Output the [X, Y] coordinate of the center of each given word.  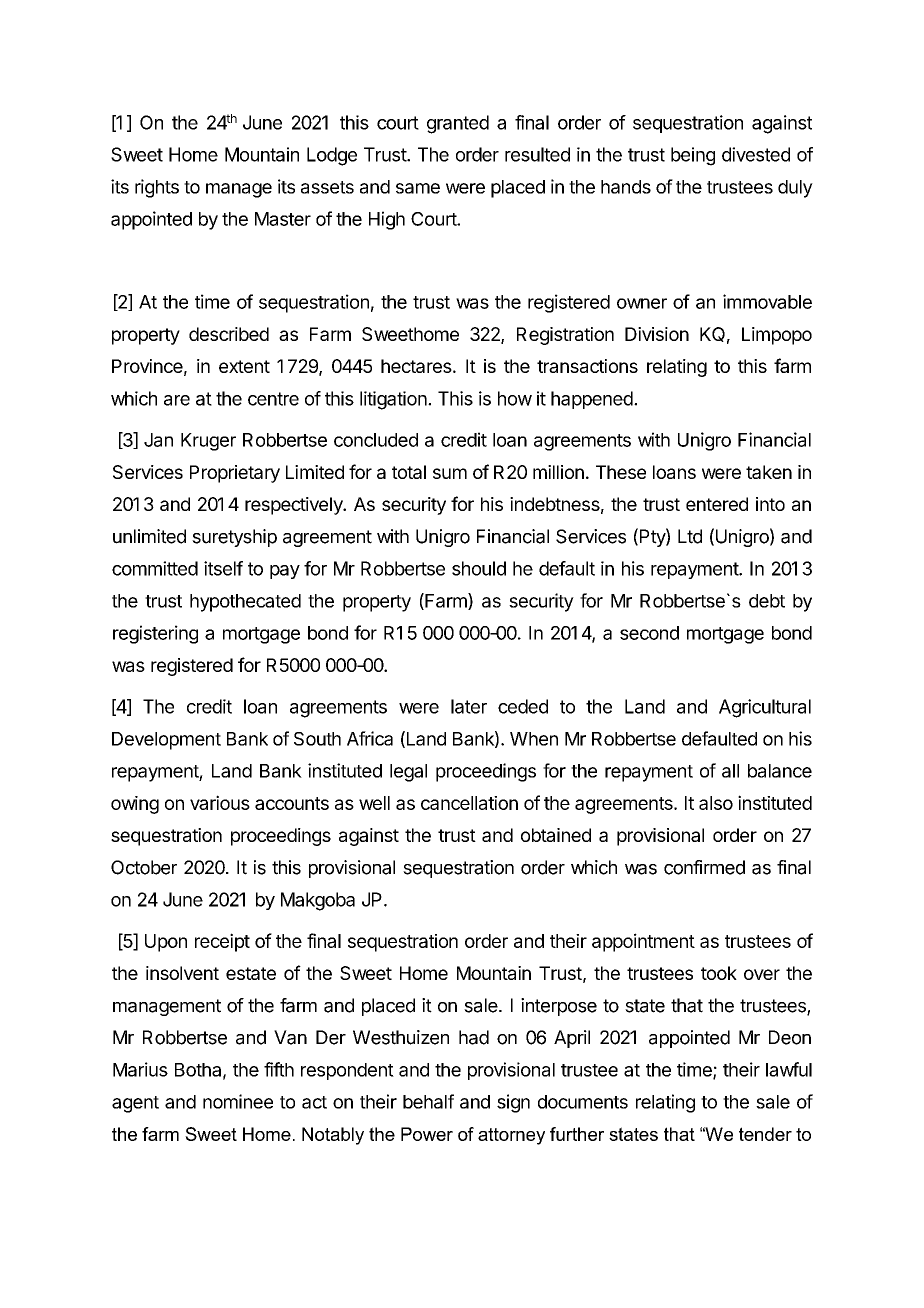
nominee [238, 1101]
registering [155, 634]
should [479, 568]
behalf [428, 1101]
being [693, 156]
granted [458, 124]
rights [157, 188]
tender [765, 1134]
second [649, 633]
